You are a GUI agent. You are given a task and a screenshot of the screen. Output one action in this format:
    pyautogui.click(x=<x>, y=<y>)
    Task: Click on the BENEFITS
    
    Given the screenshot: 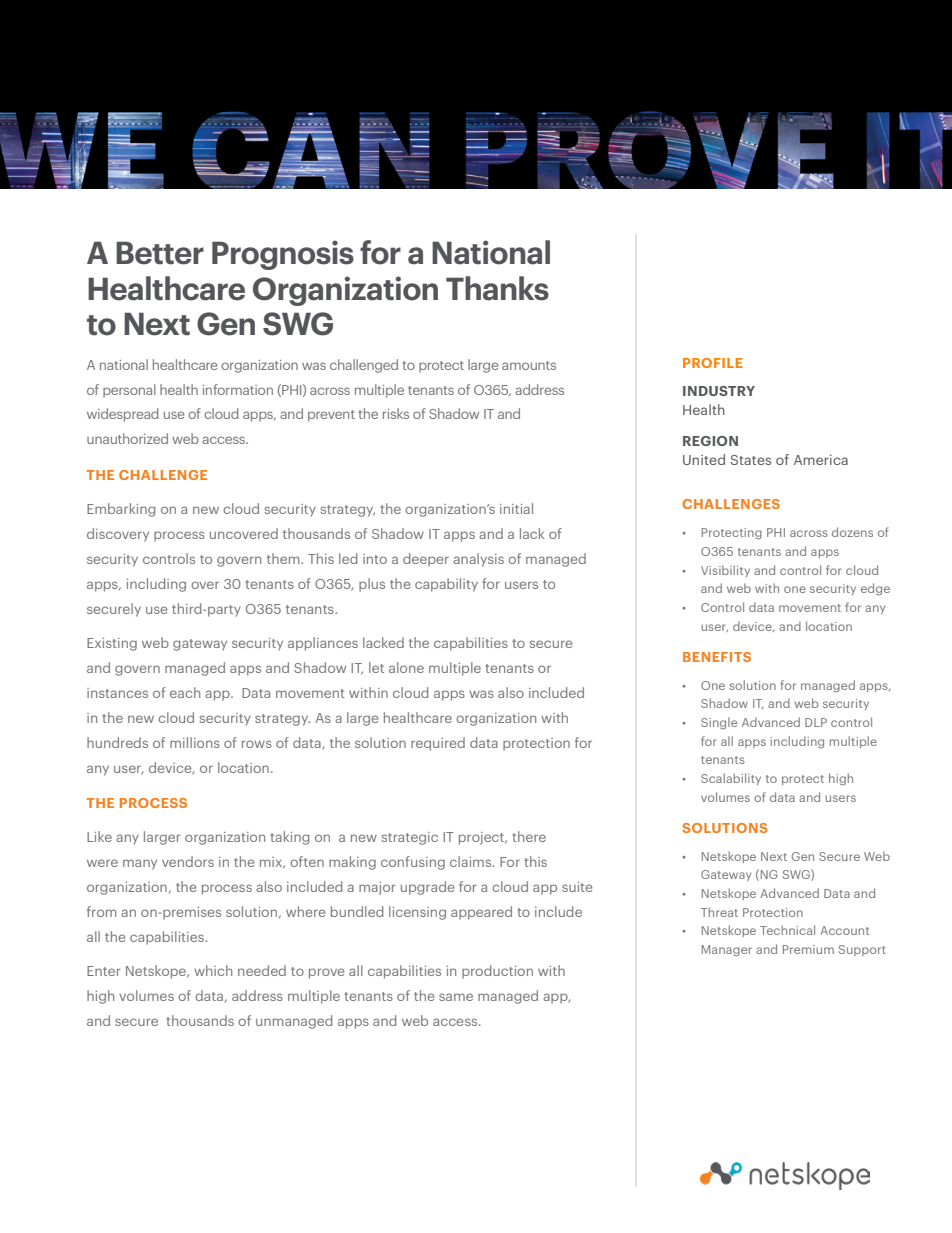 What is the action you would take?
    pyautogui.click(x=717, y=657)
